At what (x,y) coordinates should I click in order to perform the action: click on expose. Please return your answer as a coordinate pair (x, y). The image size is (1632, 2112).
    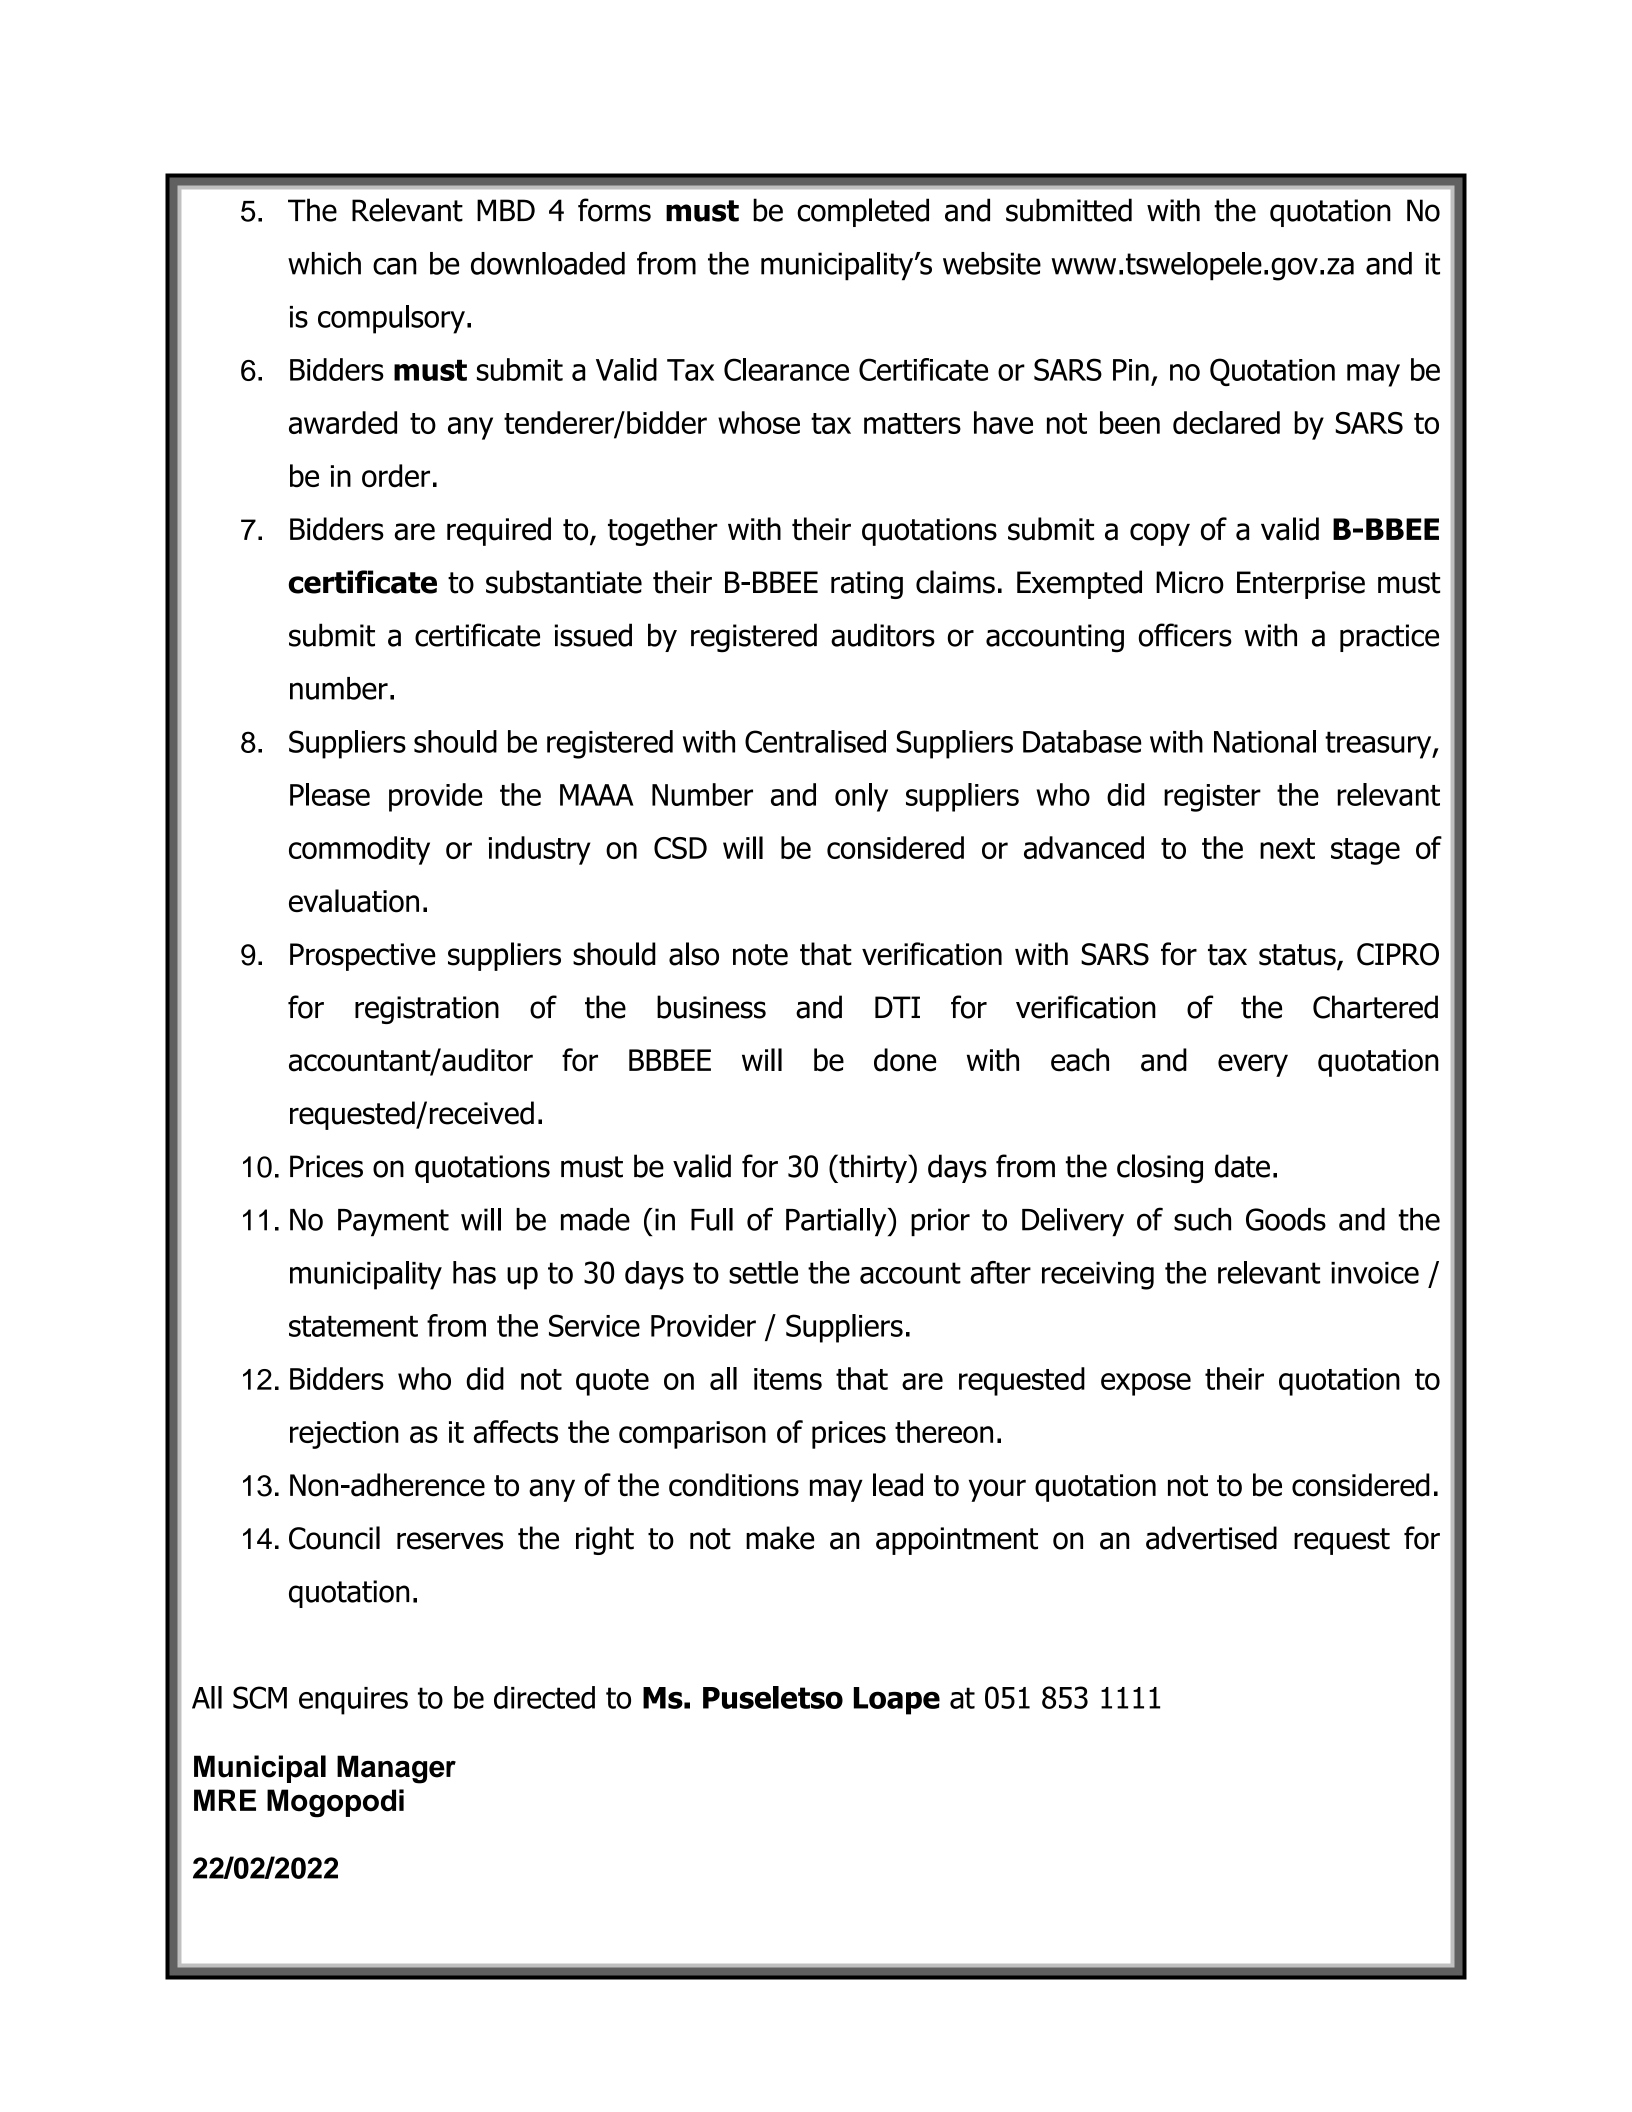
    Looking at the image, I should click on (1146, 1384).
